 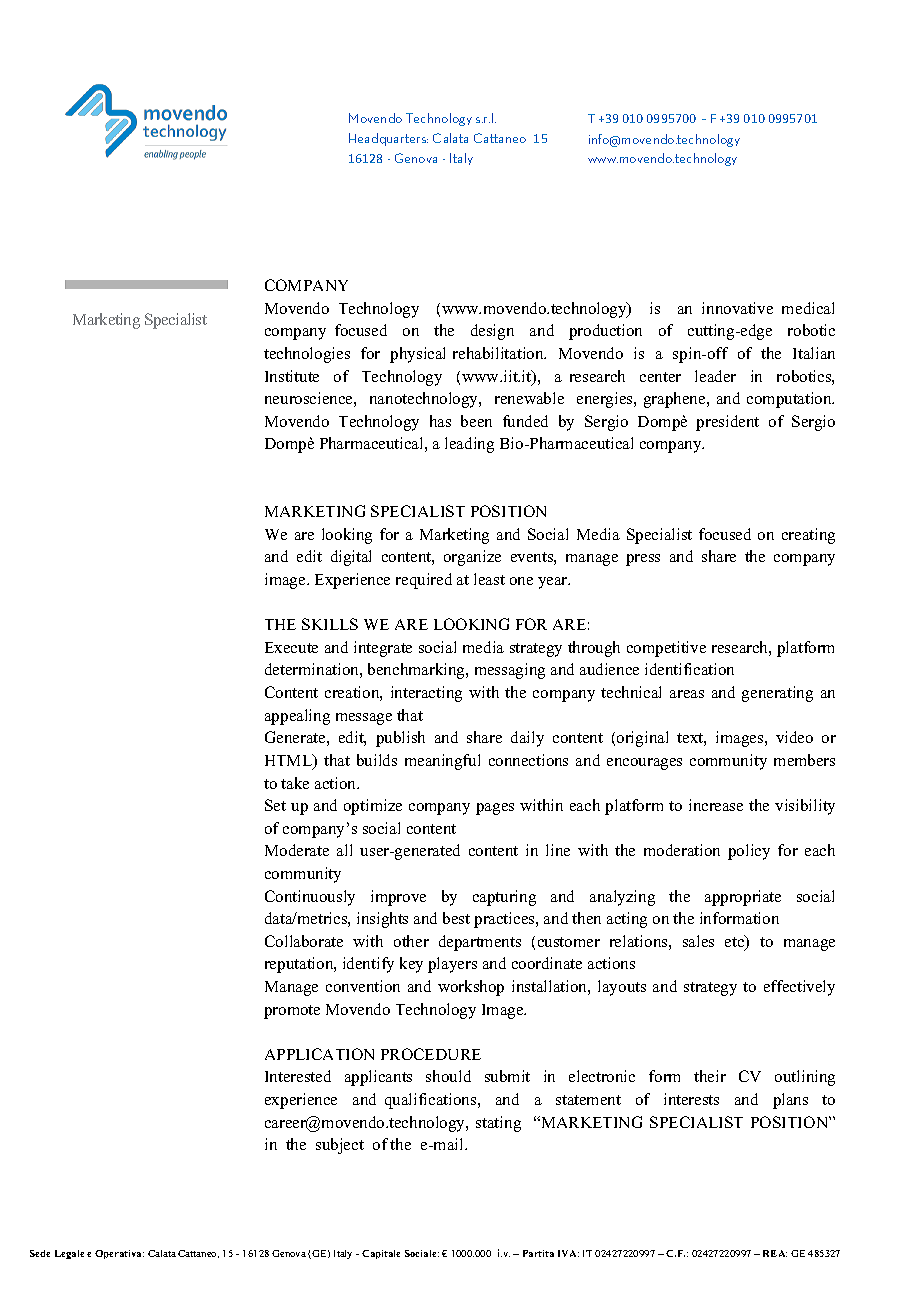 What do you see at coordinates (388, 139) in the document?
I see `Headquarters` at bounding box center [388, 139].
